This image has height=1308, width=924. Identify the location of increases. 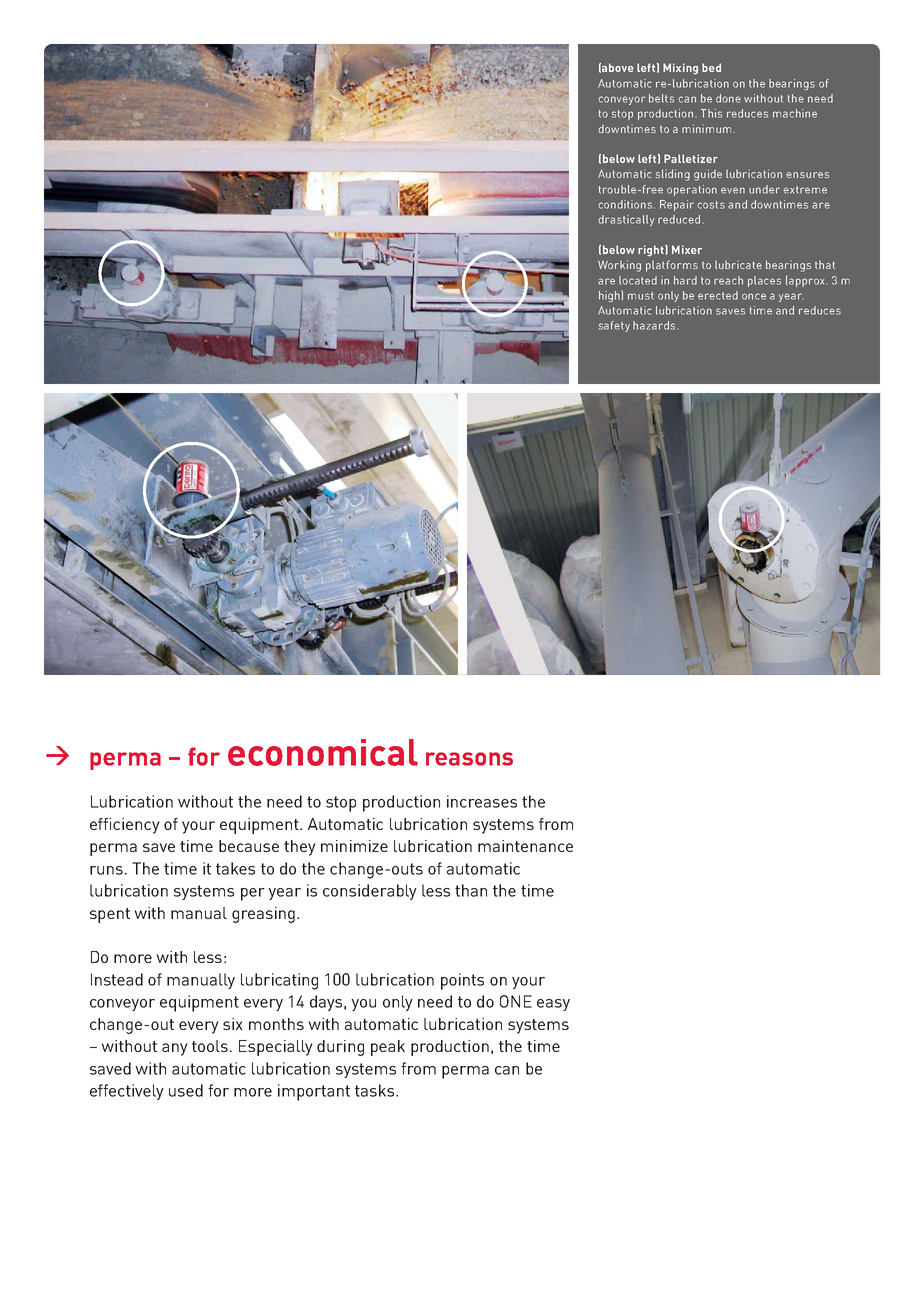
(482, 801).
